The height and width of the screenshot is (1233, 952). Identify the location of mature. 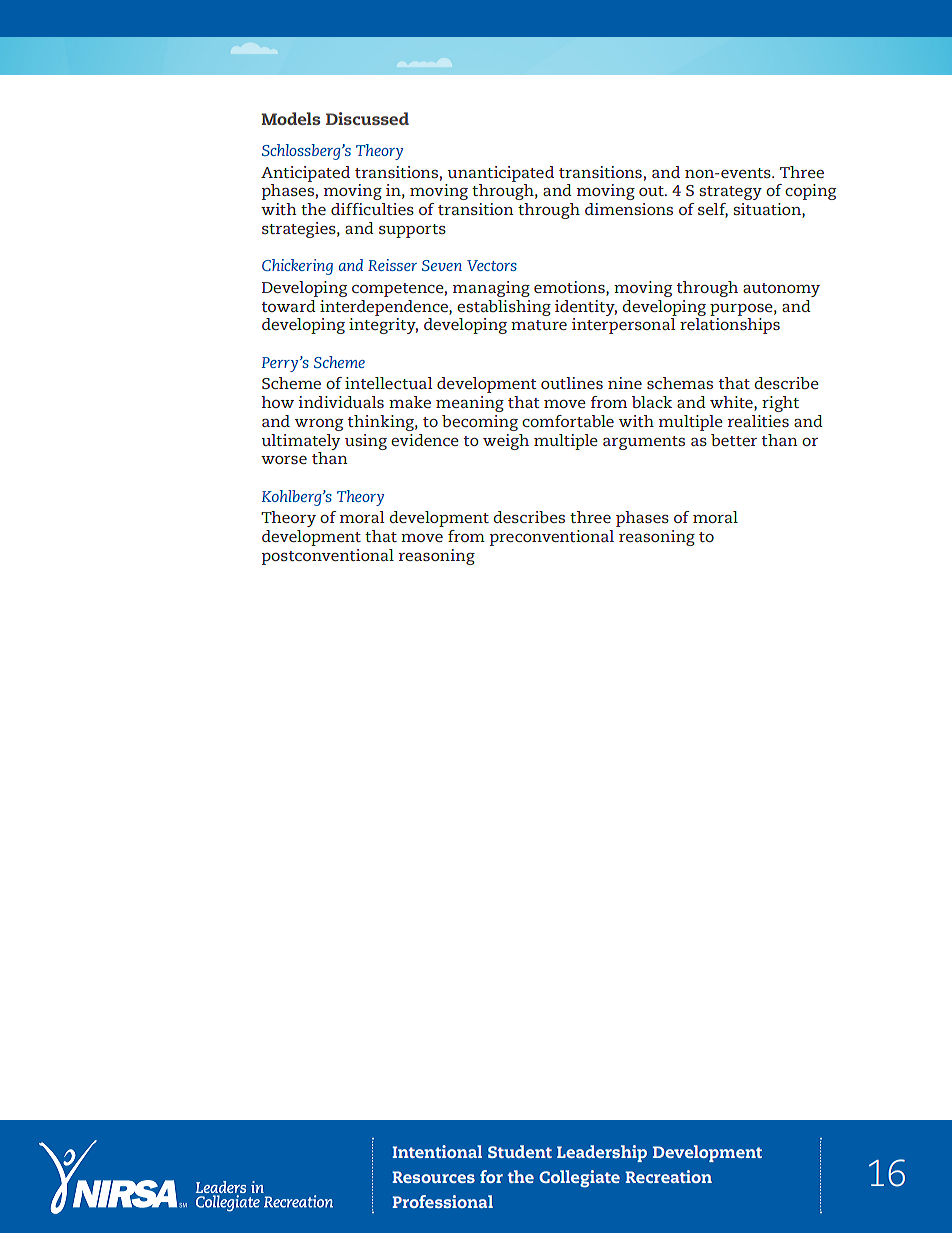
(539, 325).
